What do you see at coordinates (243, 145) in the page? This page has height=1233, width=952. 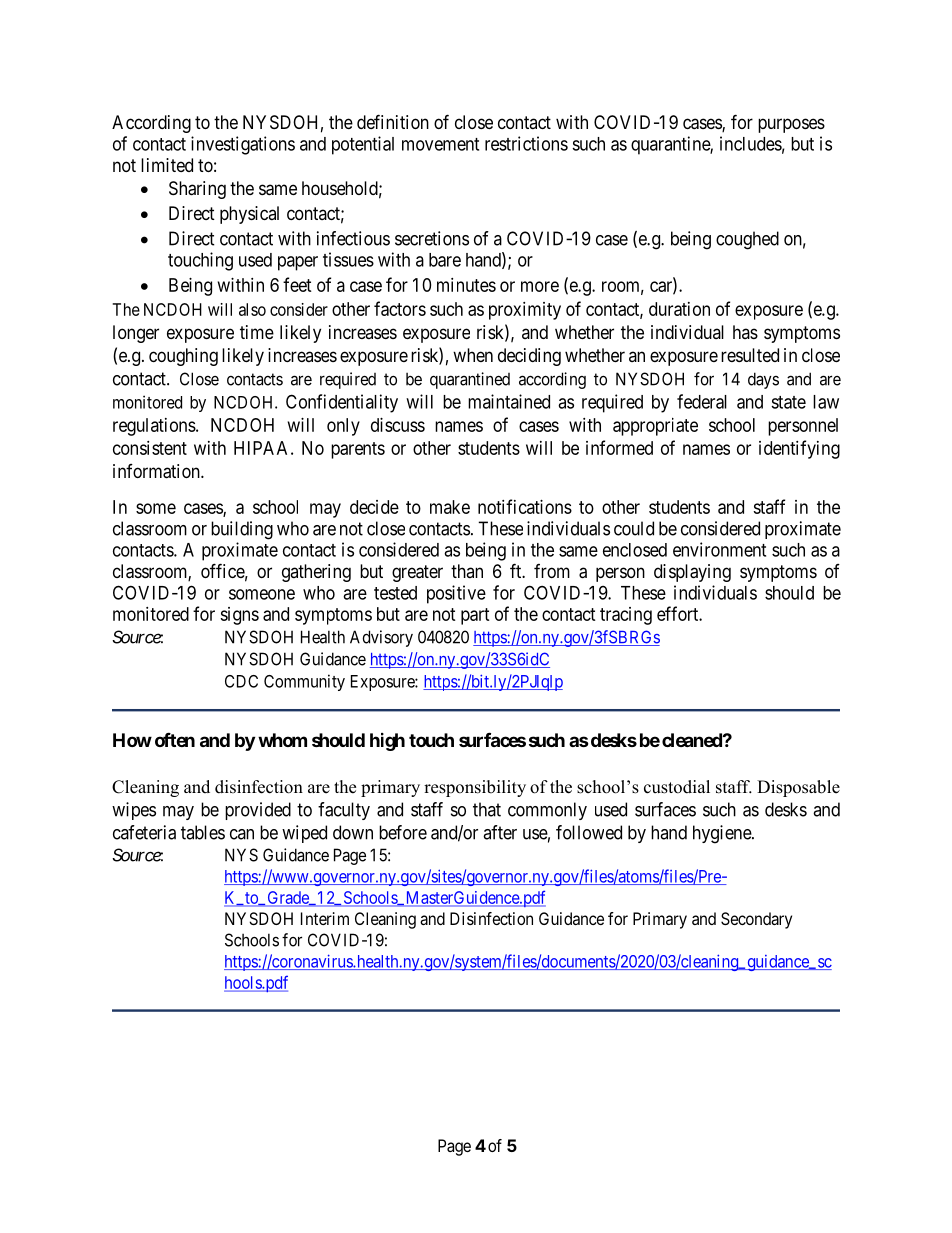 I see `investigations` at bounding box center [243, 145].
